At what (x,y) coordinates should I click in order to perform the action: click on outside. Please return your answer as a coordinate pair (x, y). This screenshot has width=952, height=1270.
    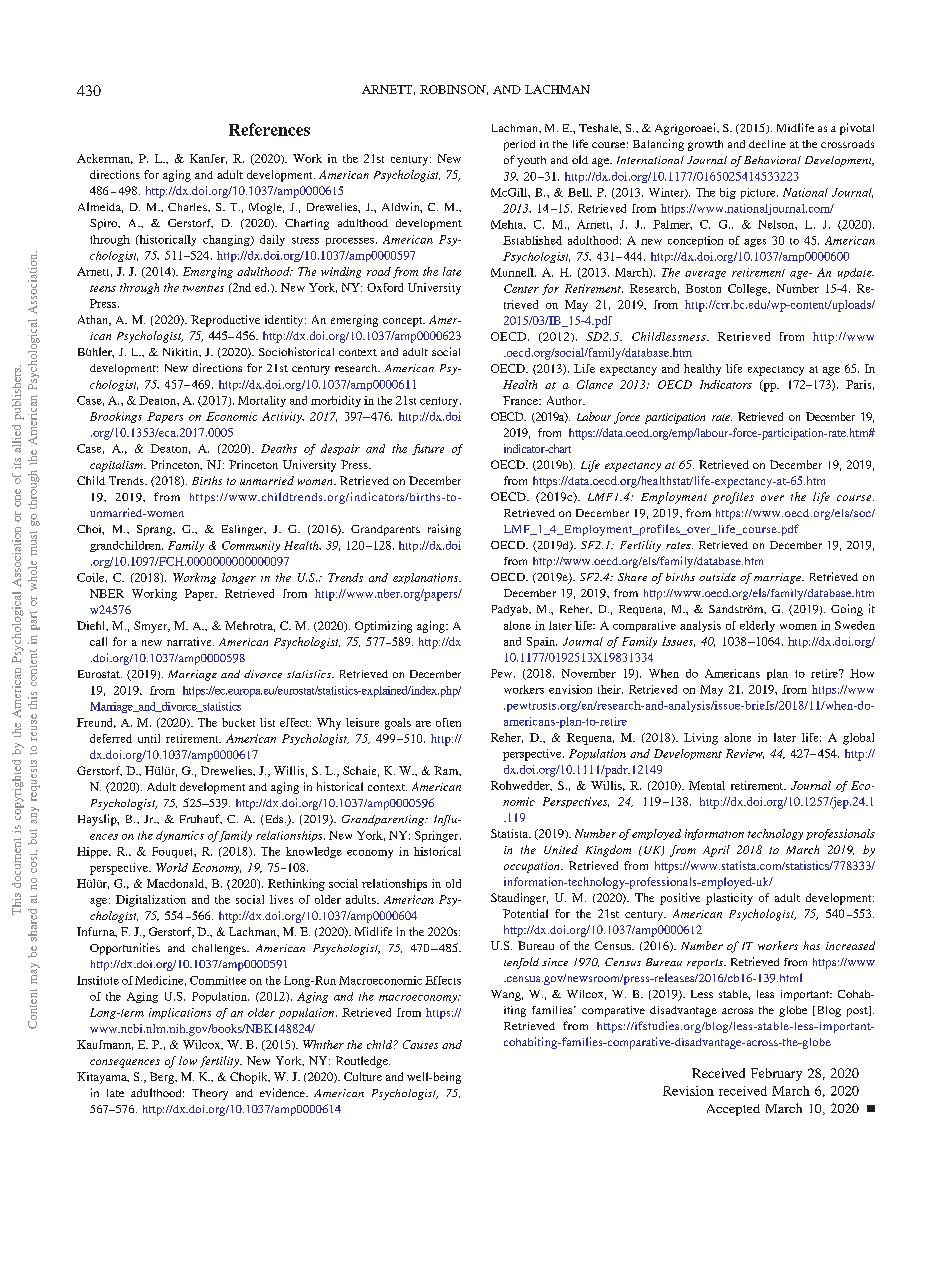
    Looking at the image, I should click on (717, 577).
